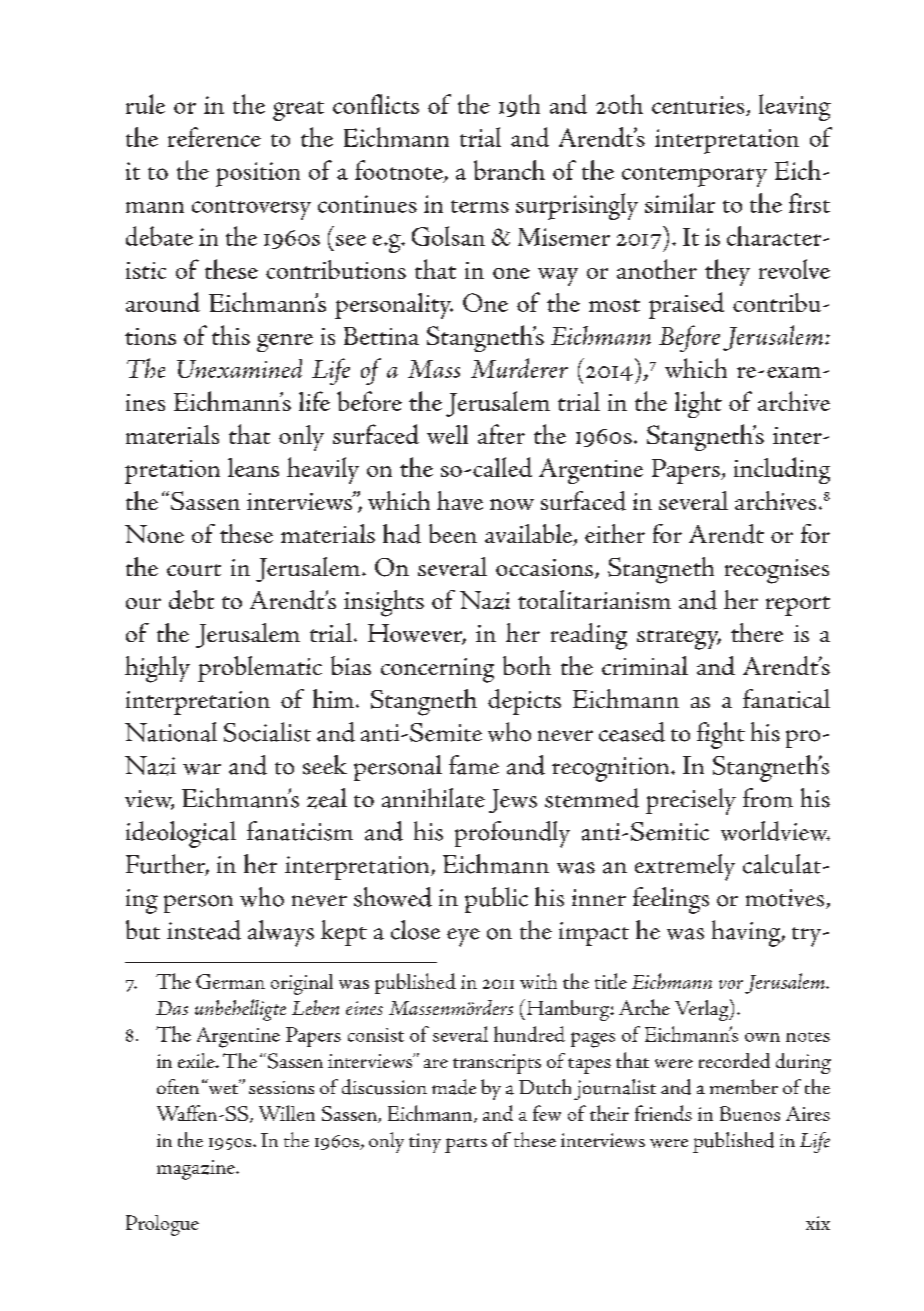 This screenshot has width=924, height=1311. Describe the element at coordinates (460, 500) in the screenshot. I see `have` at that location.
